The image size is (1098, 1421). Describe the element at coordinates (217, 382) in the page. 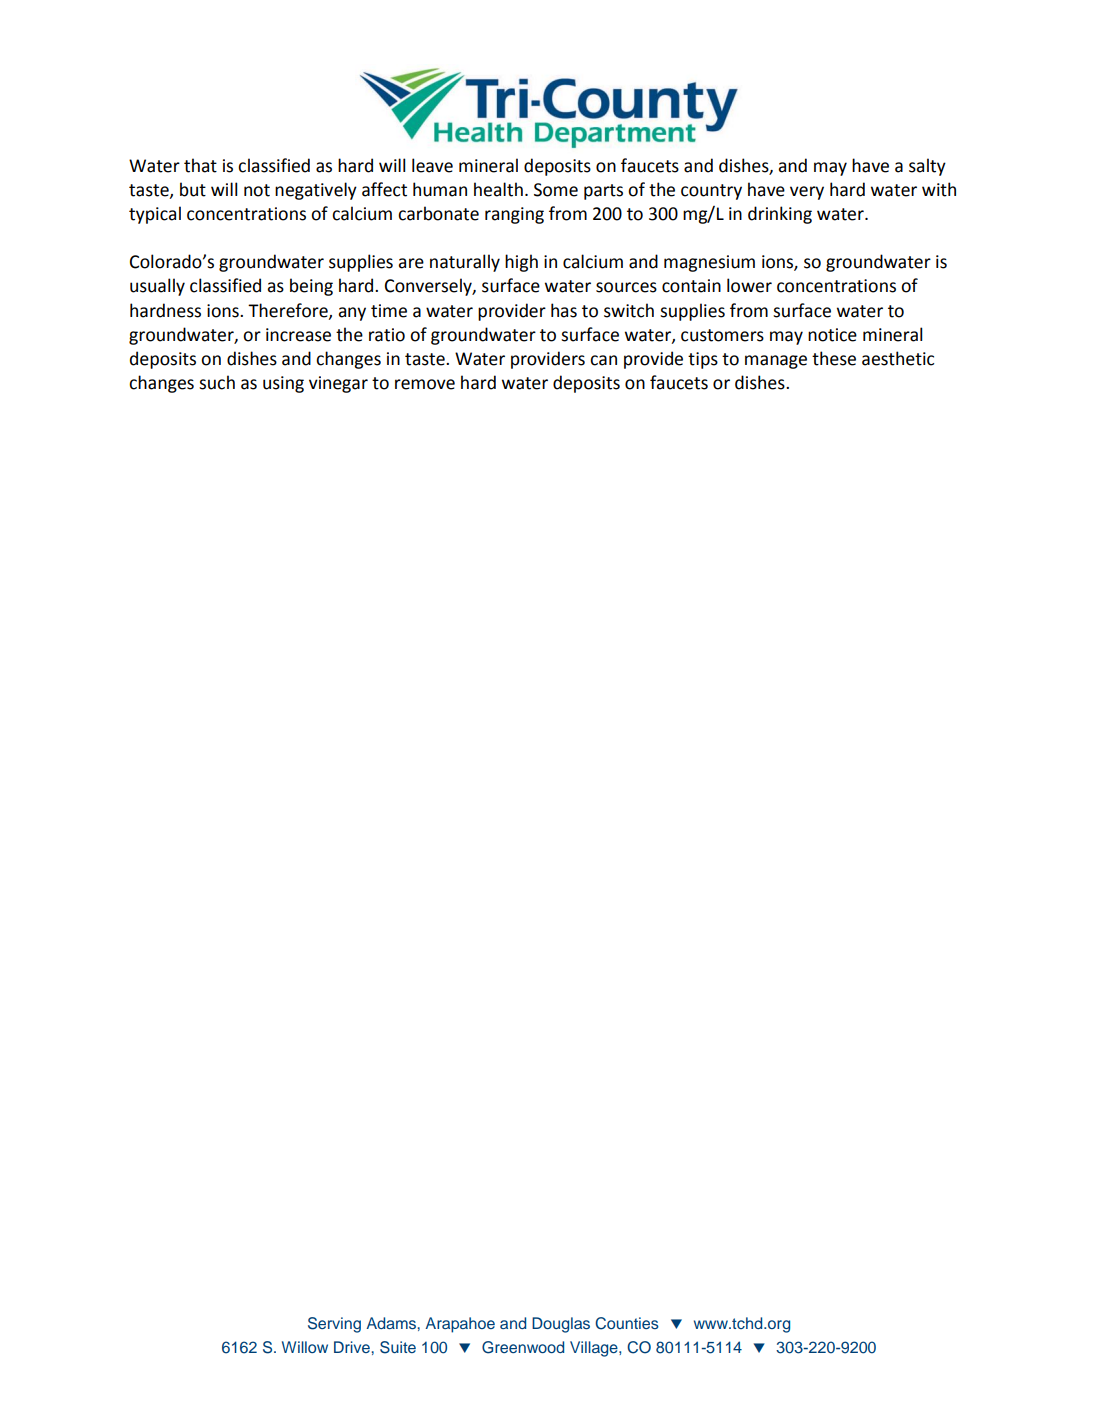

I see `such` at that location.
